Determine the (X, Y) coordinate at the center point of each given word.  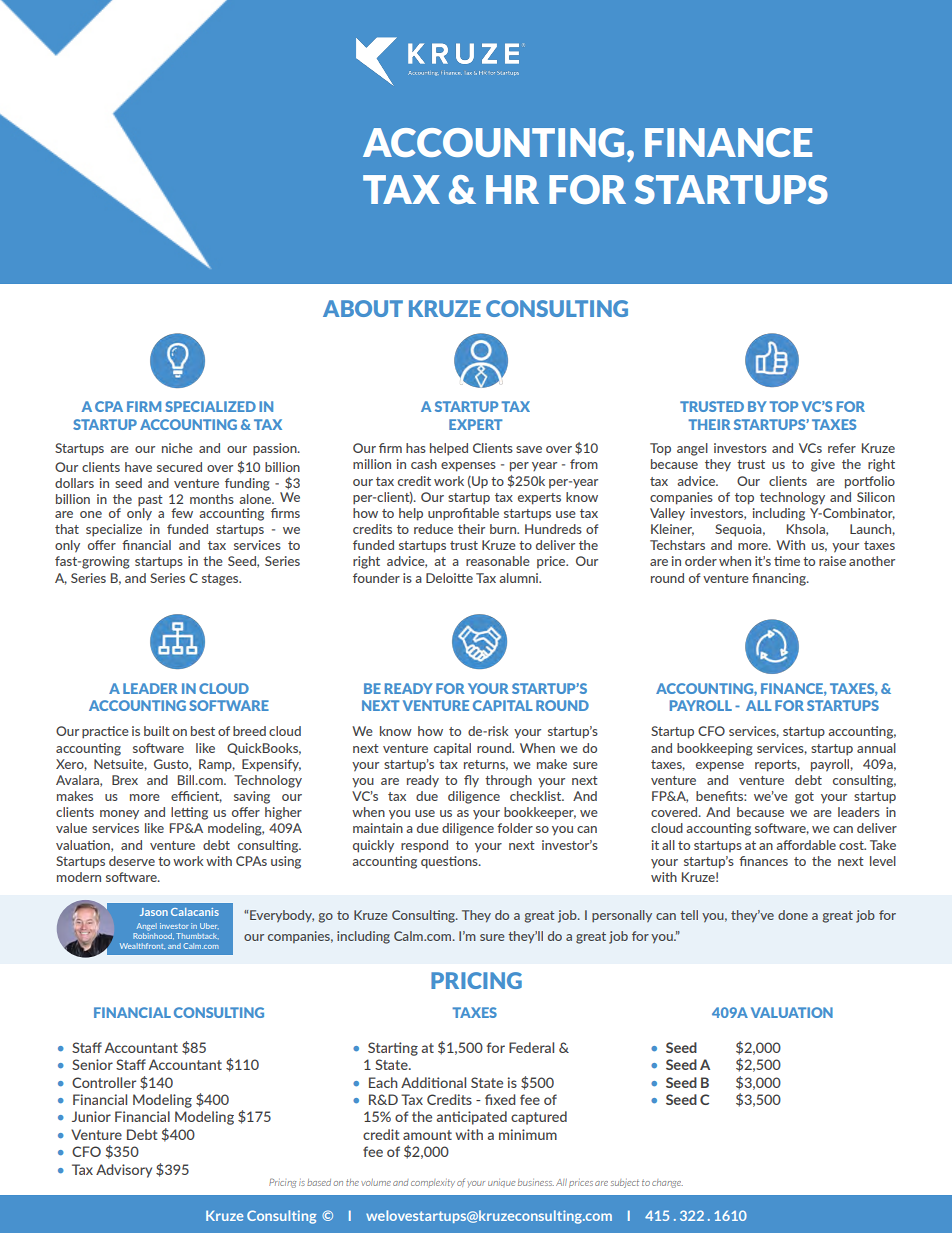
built (157, 731)
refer (842, 448)
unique (501, 1182)
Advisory (124, 1171)
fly (471, 781)
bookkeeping (715, 749)
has (416, 448)
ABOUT (363, 308)
